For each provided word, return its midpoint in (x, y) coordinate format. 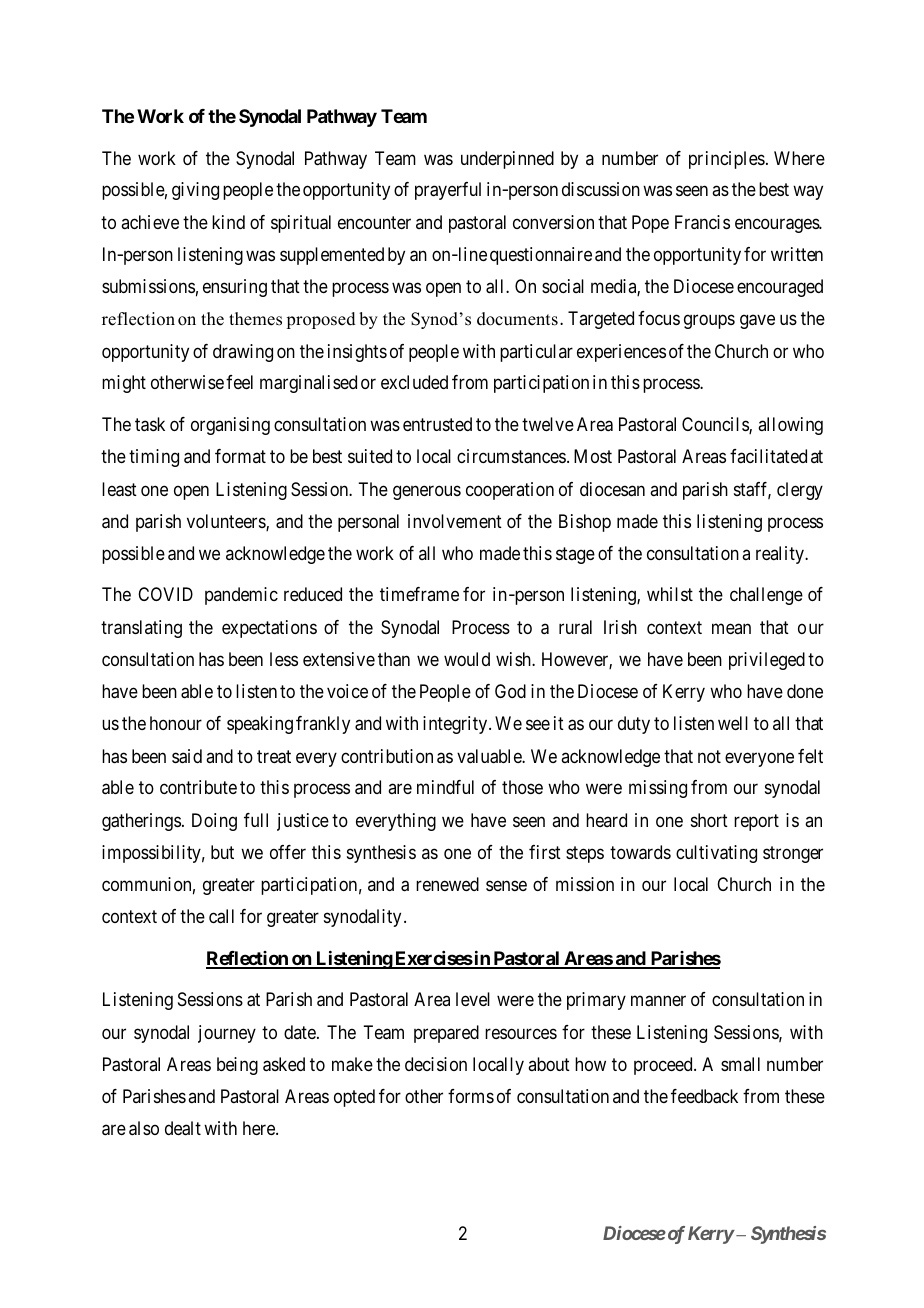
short (709, 820)
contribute (198, 787)
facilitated (768, 456)
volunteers (227, 522)
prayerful (448, 191)
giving (195, 191)
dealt (183, 1128)
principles (727, 160)
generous (427, 492)
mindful (445, 787)
